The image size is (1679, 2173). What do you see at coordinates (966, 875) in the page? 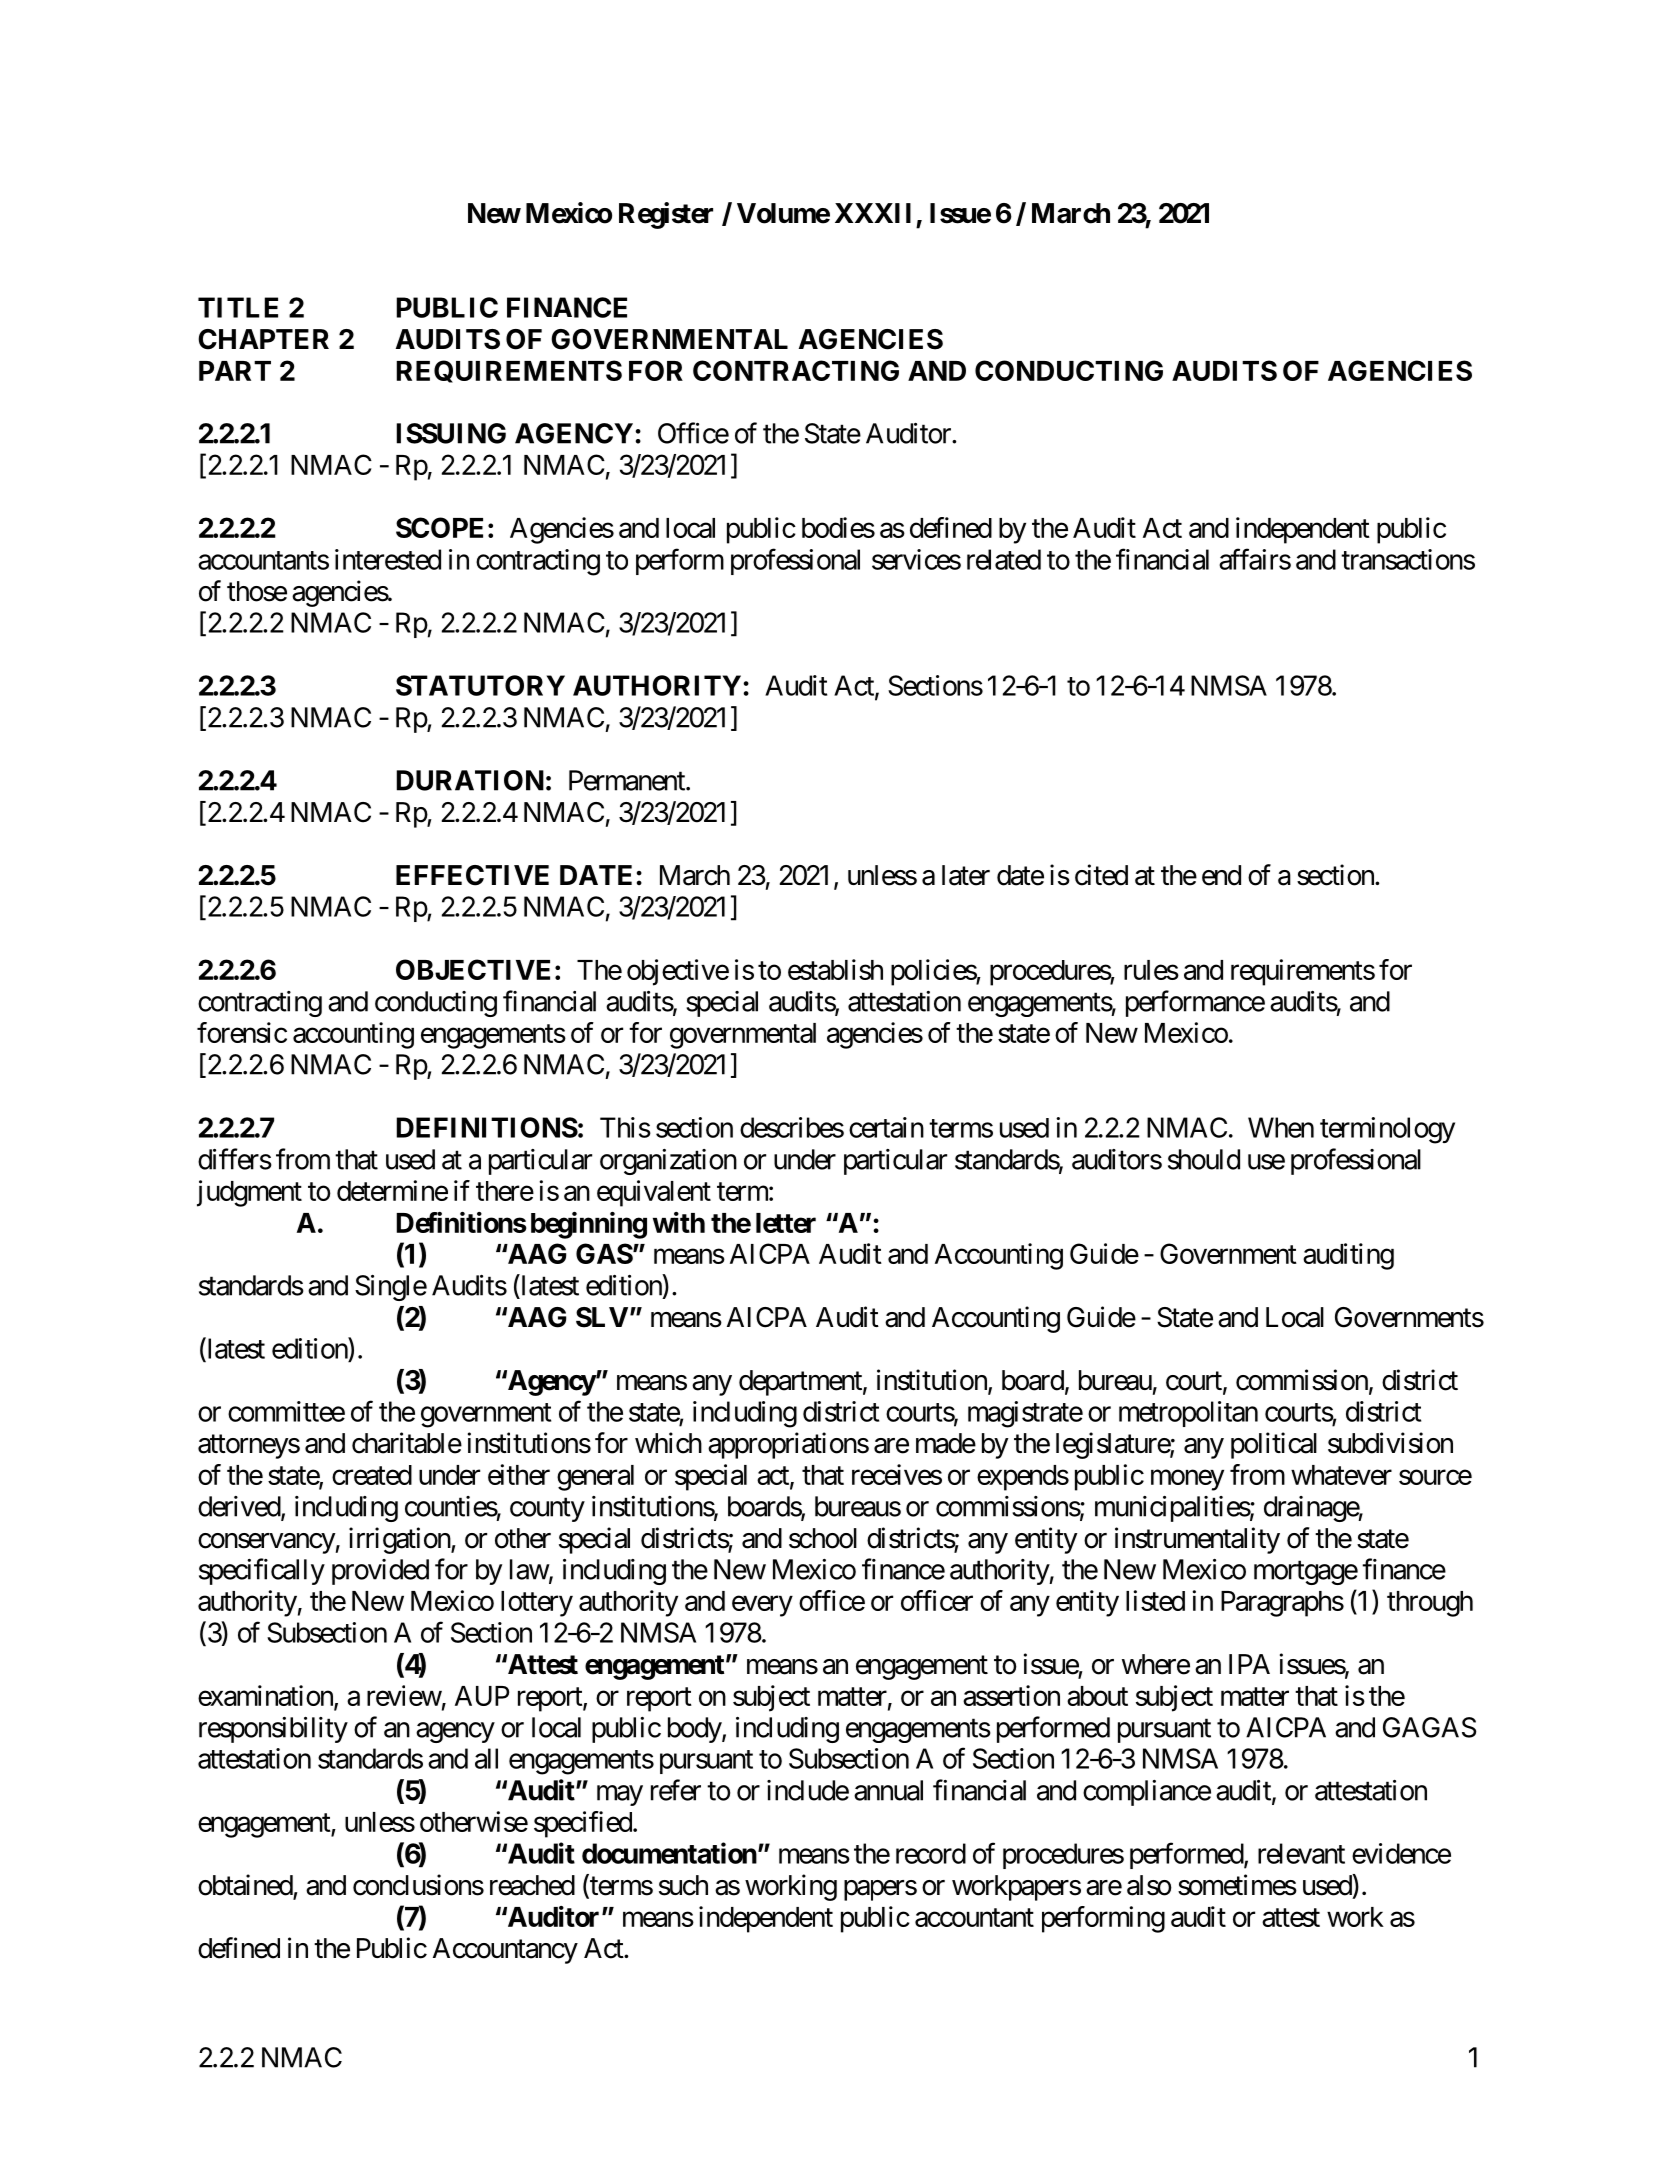
I see `later` at bounding box center [966, 875].
